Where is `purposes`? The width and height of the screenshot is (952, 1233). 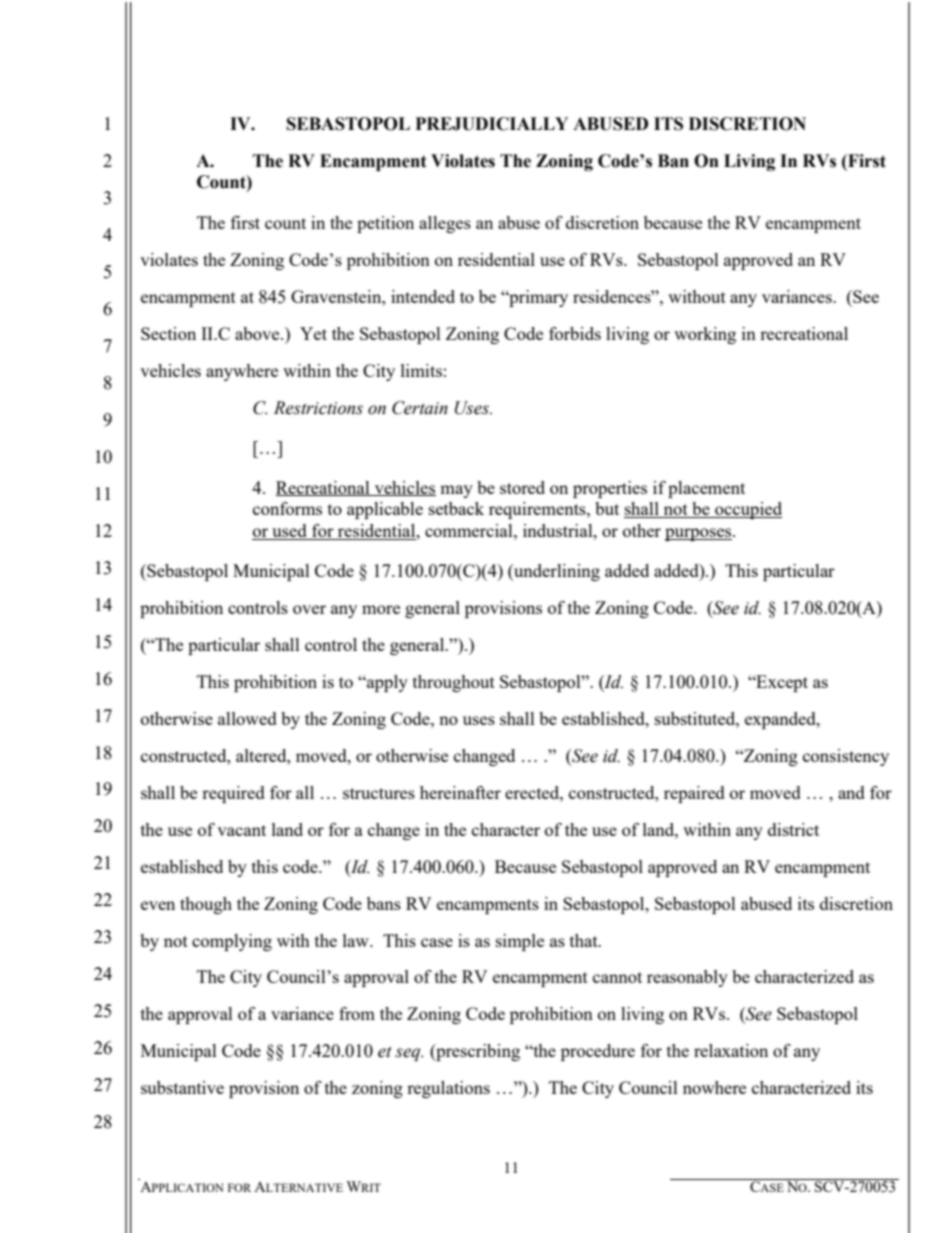
purposes is located at coordinates (699, 534).
